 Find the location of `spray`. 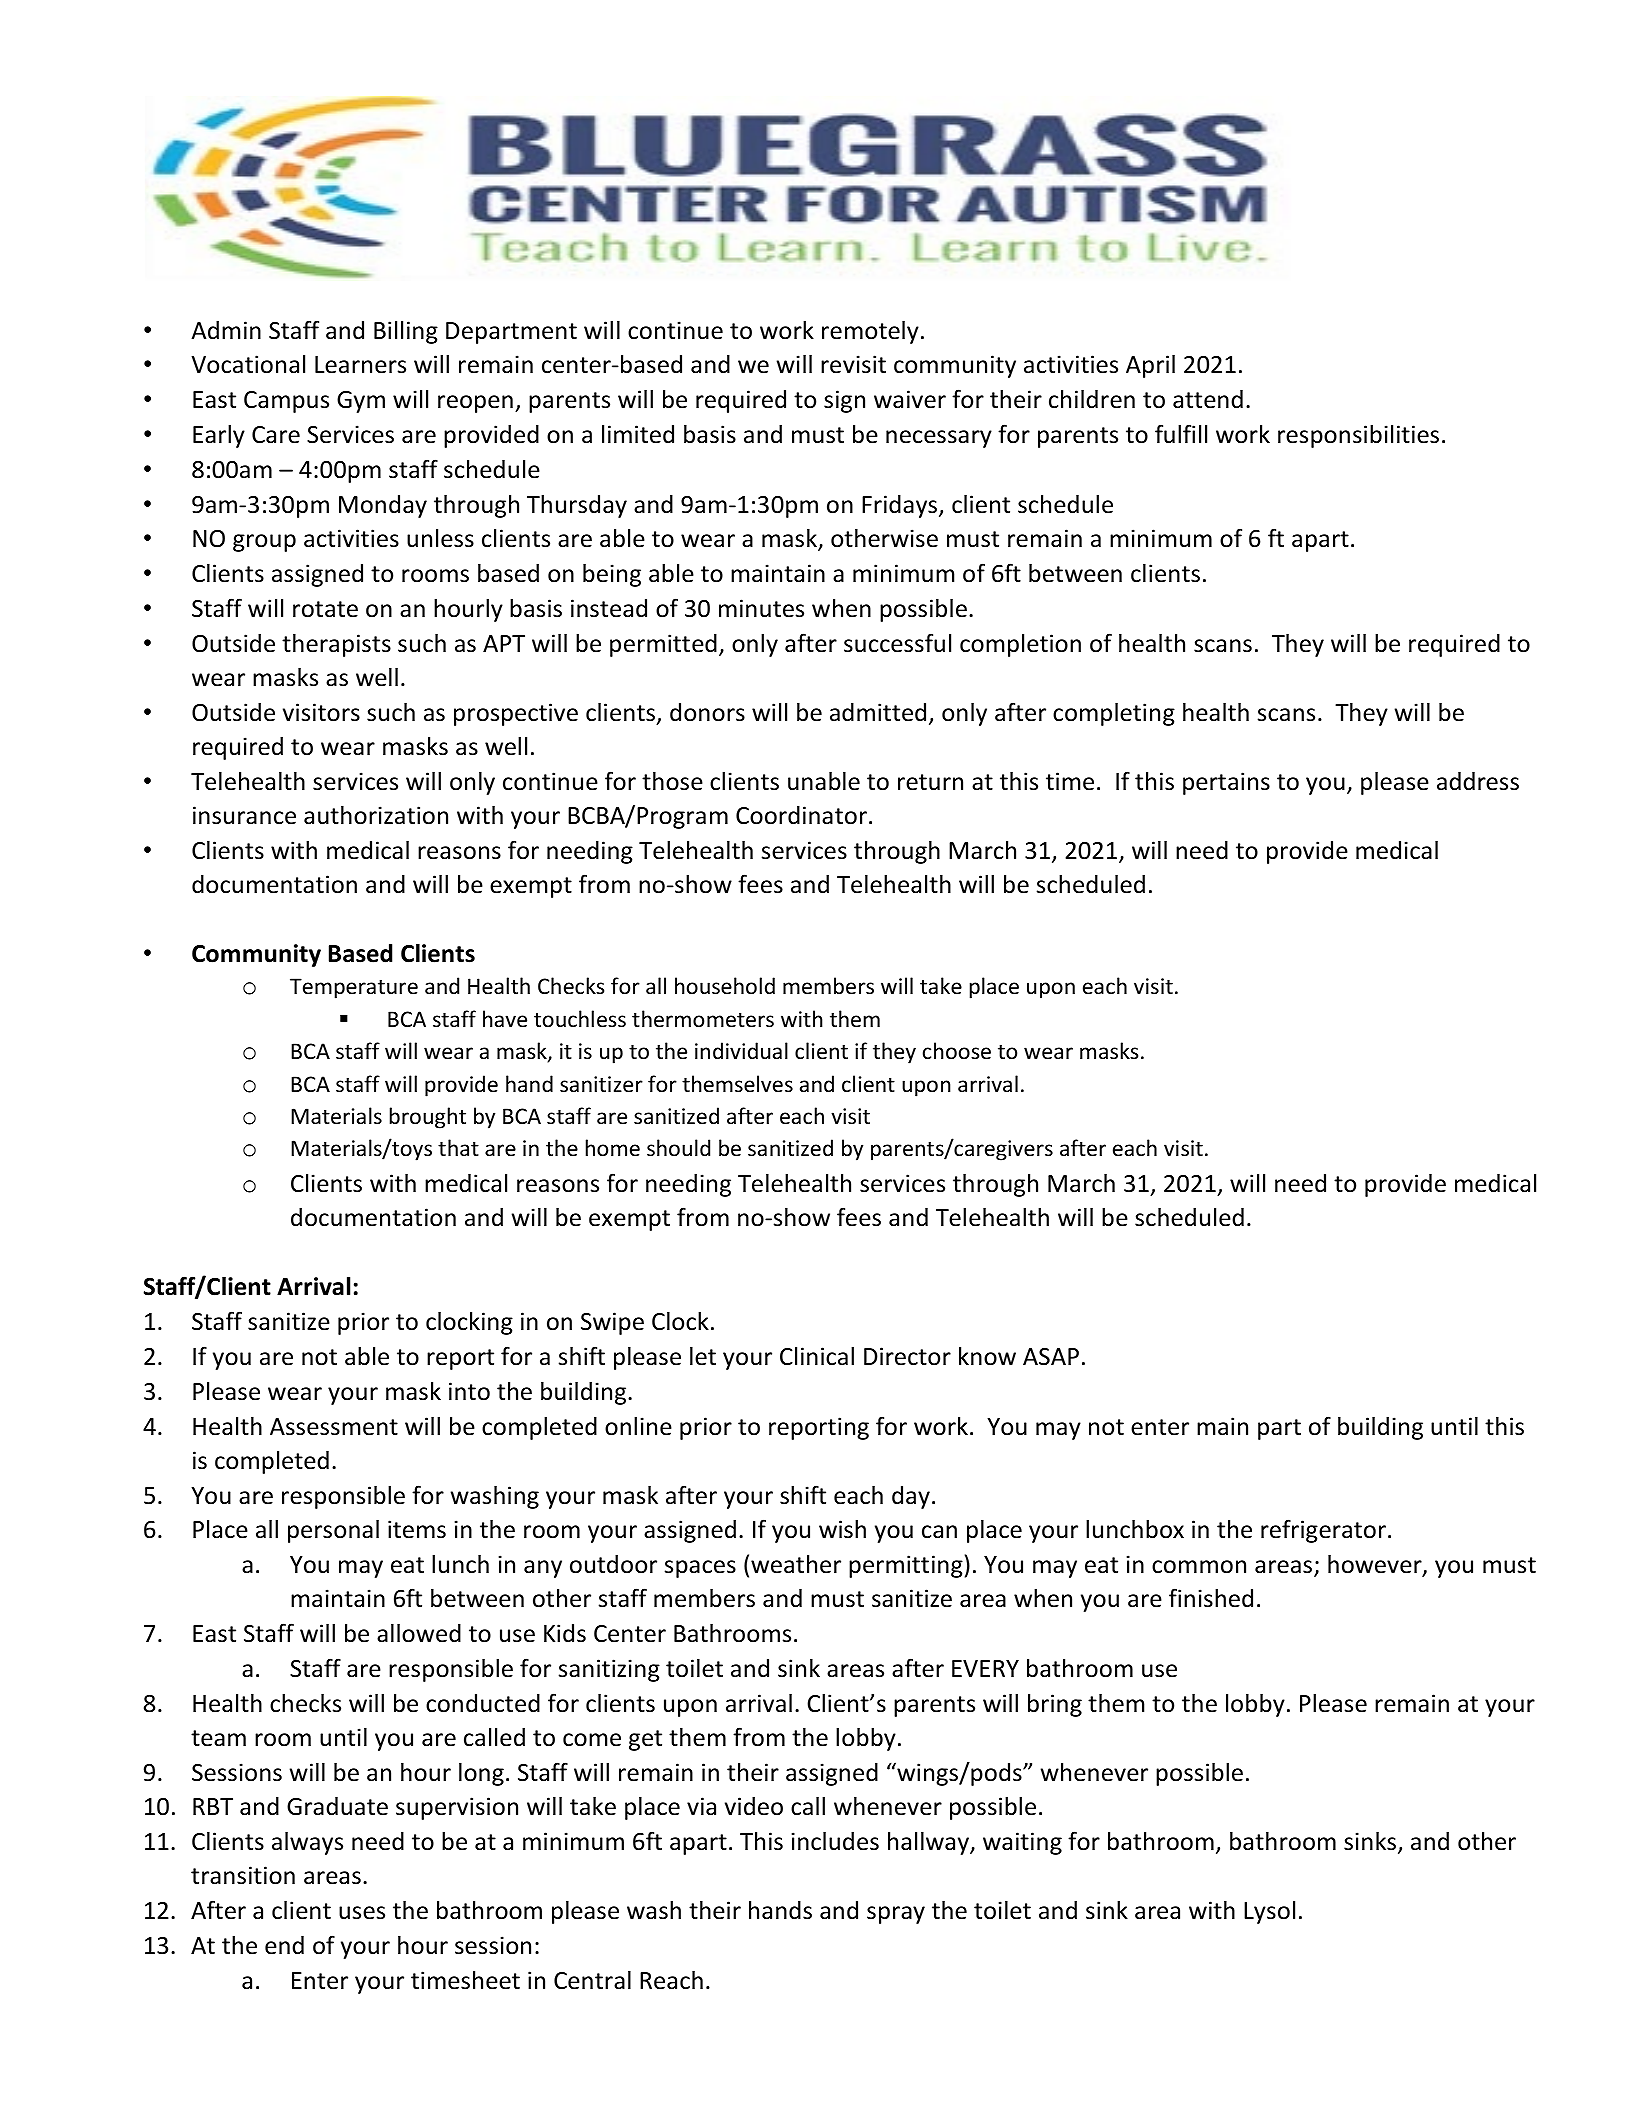

spray is located at coordinates (896, 1915).
